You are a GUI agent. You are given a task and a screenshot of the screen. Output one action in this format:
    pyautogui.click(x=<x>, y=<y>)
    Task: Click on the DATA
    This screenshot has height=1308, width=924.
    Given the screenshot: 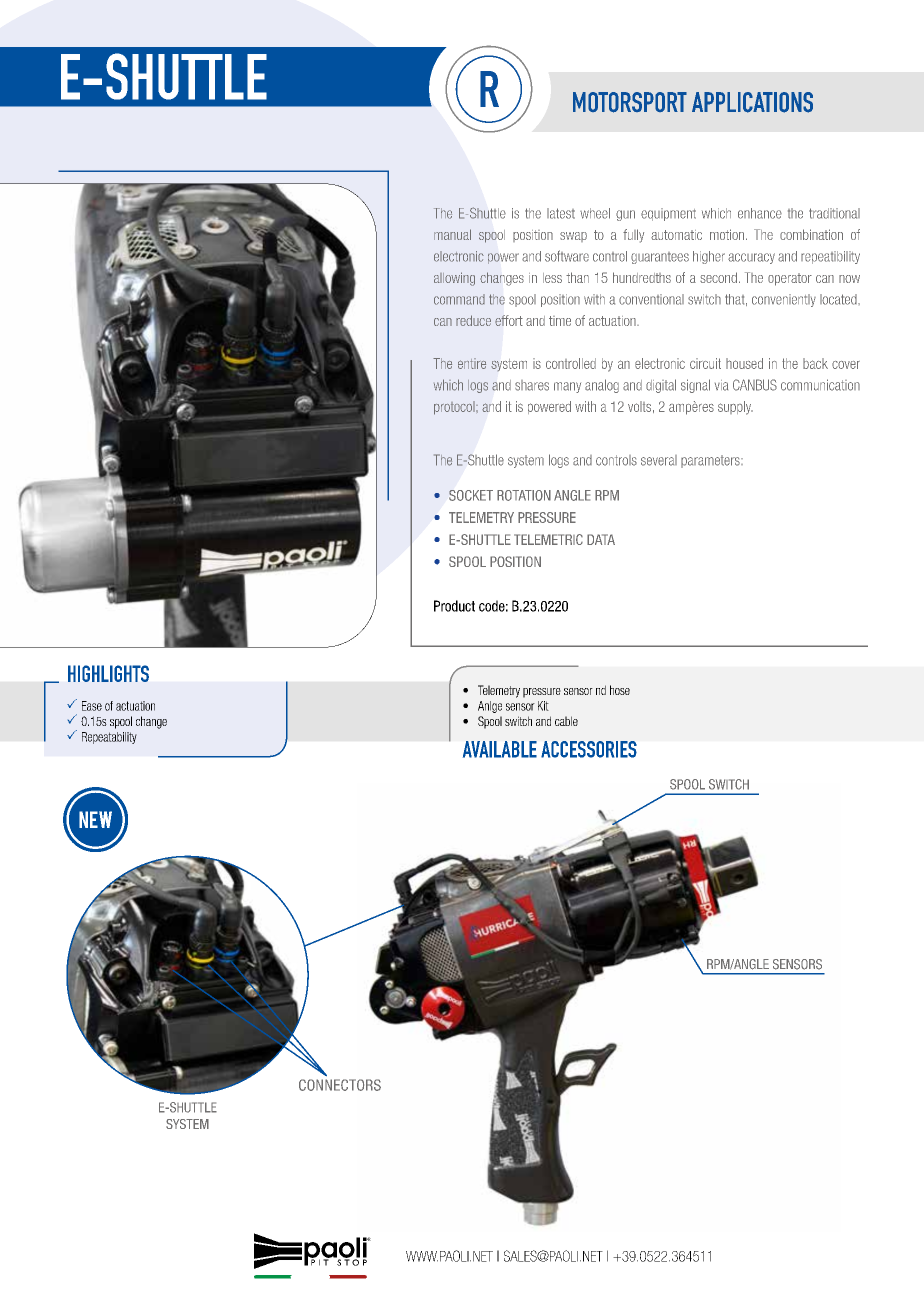 What is the action you would take?
    pyautogui.click(x=601, y=539)
